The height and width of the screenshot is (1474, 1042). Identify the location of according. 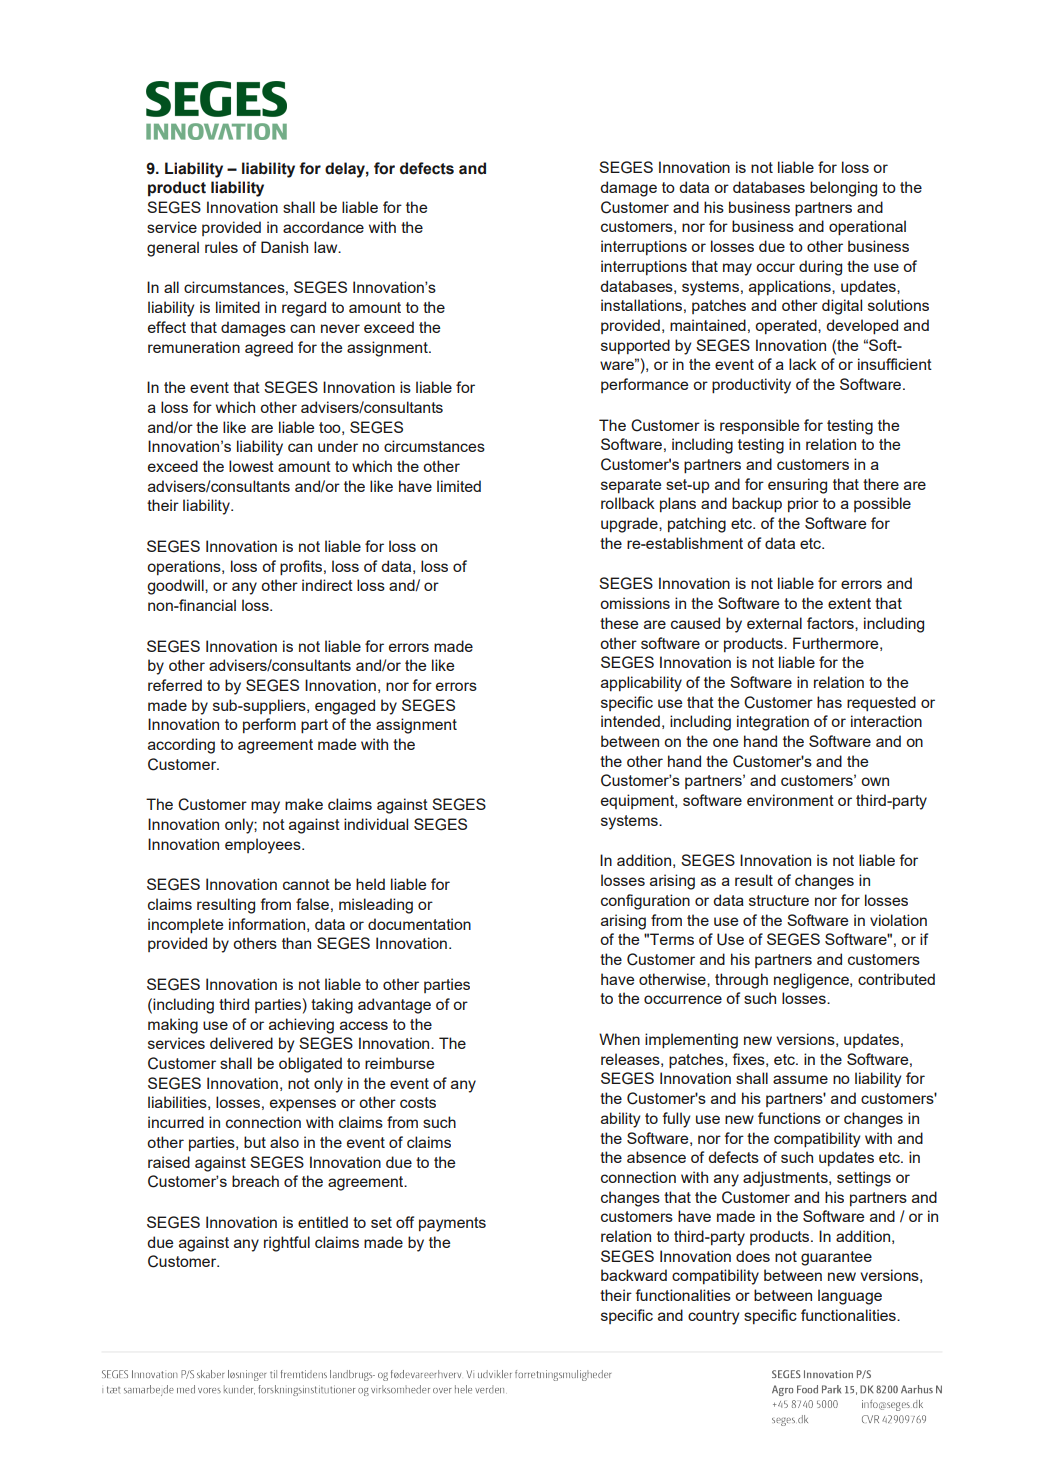
(181, 746).
